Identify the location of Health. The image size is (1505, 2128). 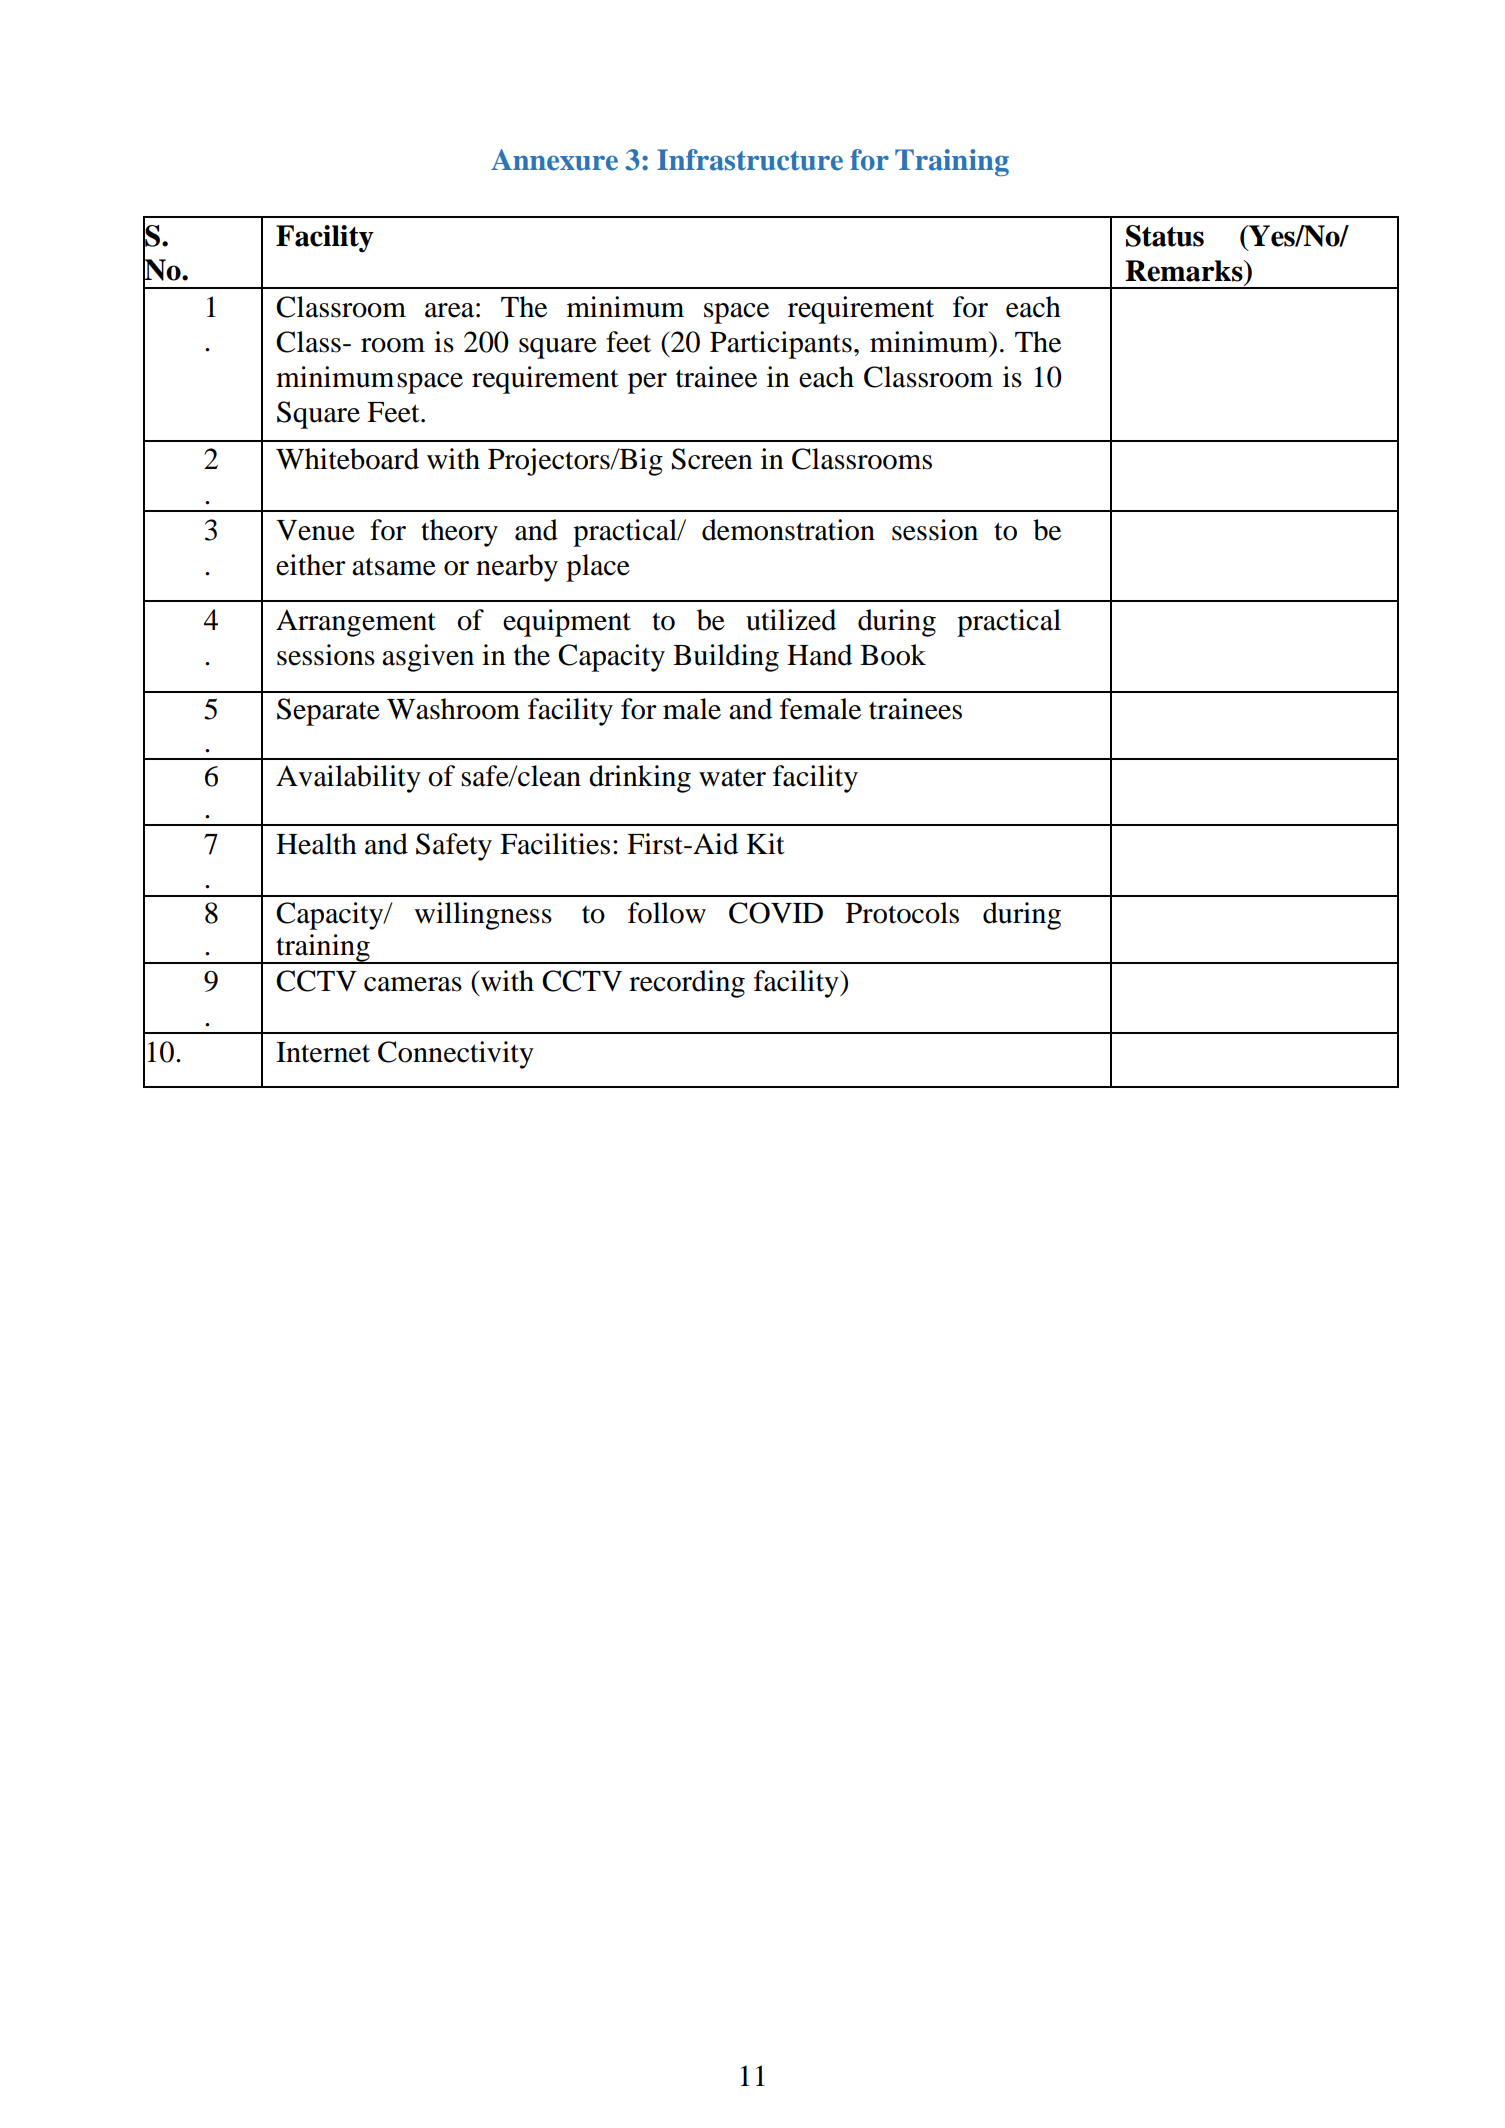
(316, 844).
